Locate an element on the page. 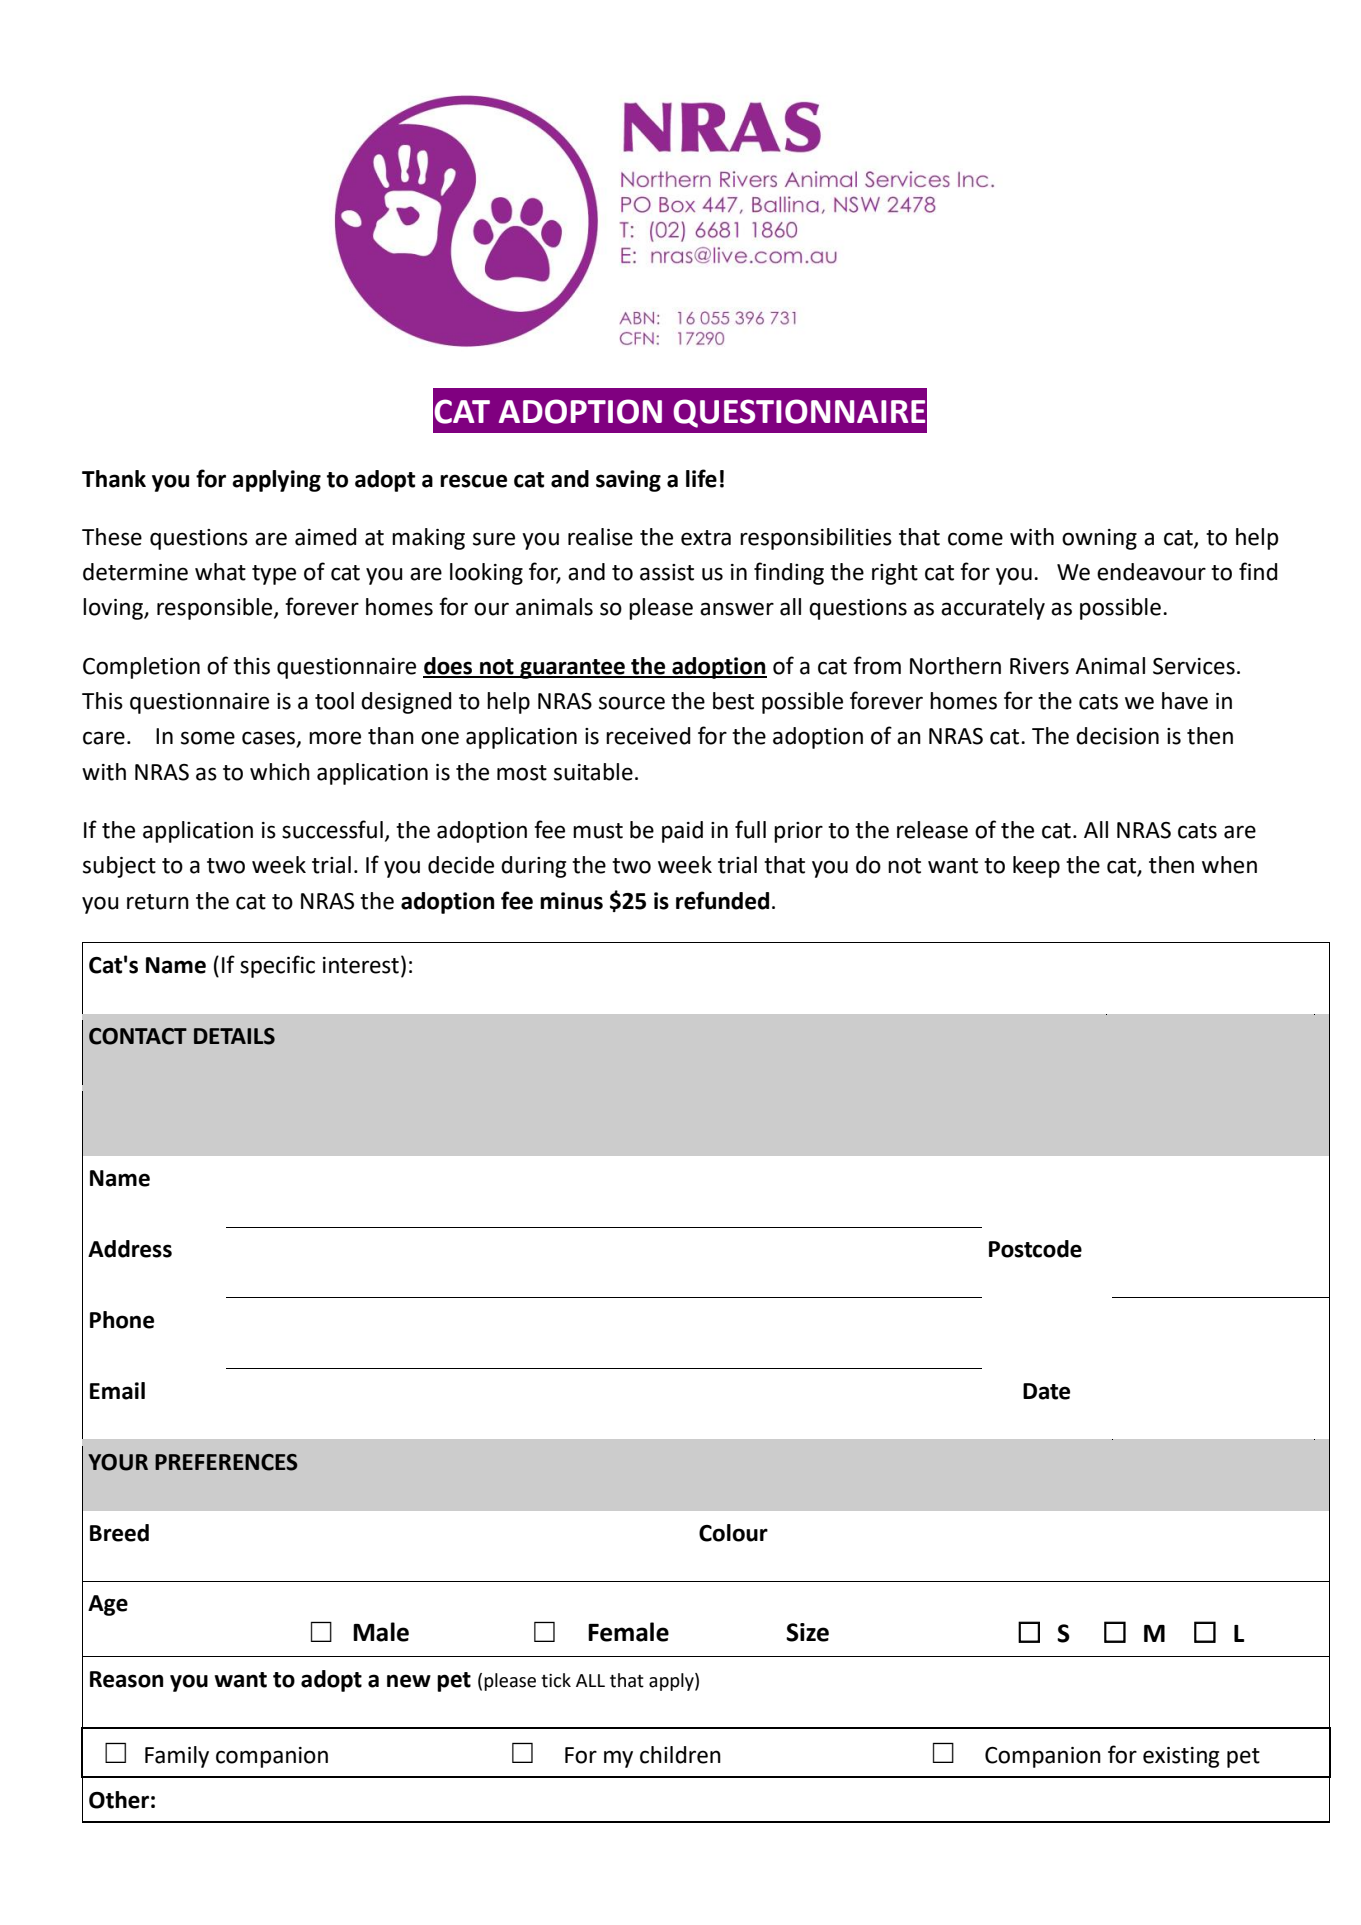  Postcode is located at coordinates (1035, 1249).
